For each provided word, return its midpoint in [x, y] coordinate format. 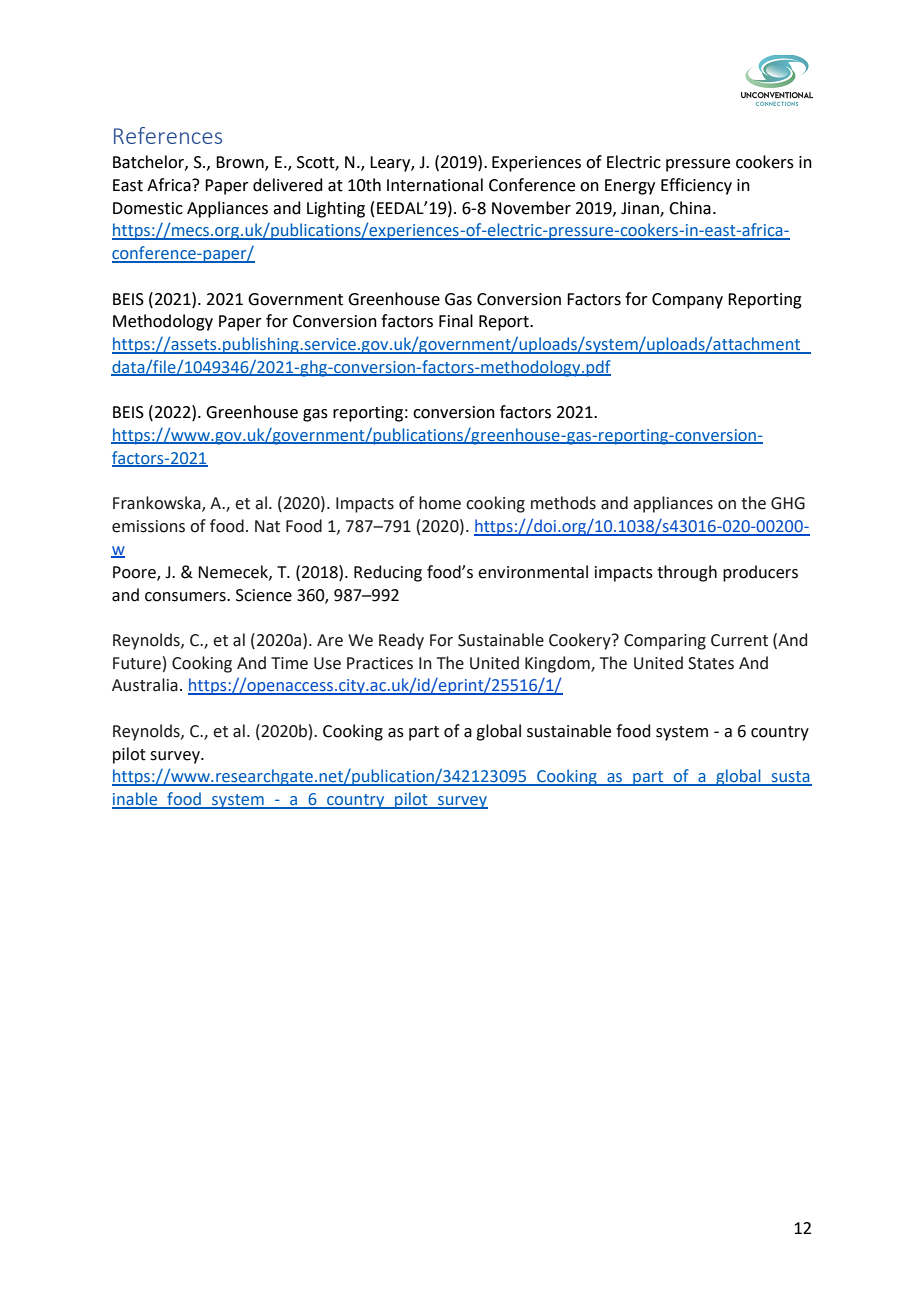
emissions [148, 526]
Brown [241, 163]
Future [137, 663]
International [435, 185]
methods [563, 503]
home [440, 503]
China [690, 208]
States [711, 663]
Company [687, 301]
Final [456, 321]
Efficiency [696, 186]
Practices [380, 663]
